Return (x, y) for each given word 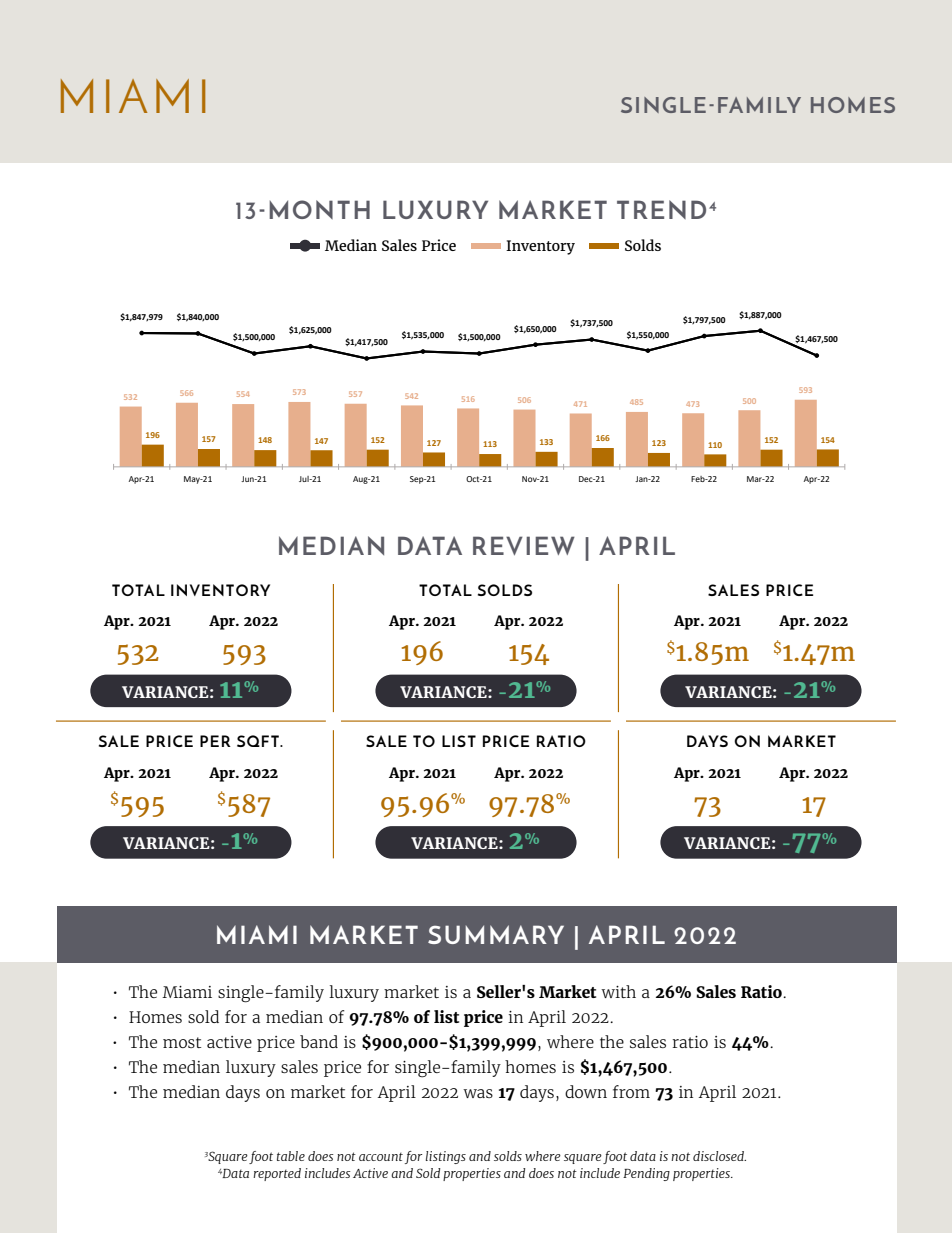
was (478, 1093)
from (631, 1091)
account (381, 1157)
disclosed (719, 1156)
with (618, 991)
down (586, 1091)
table (291, 1156)
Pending (646, 1174)
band (319, 1041)
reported (277, 1174)
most (182, 1042)
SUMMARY (496, 934)
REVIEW (524, 545)
